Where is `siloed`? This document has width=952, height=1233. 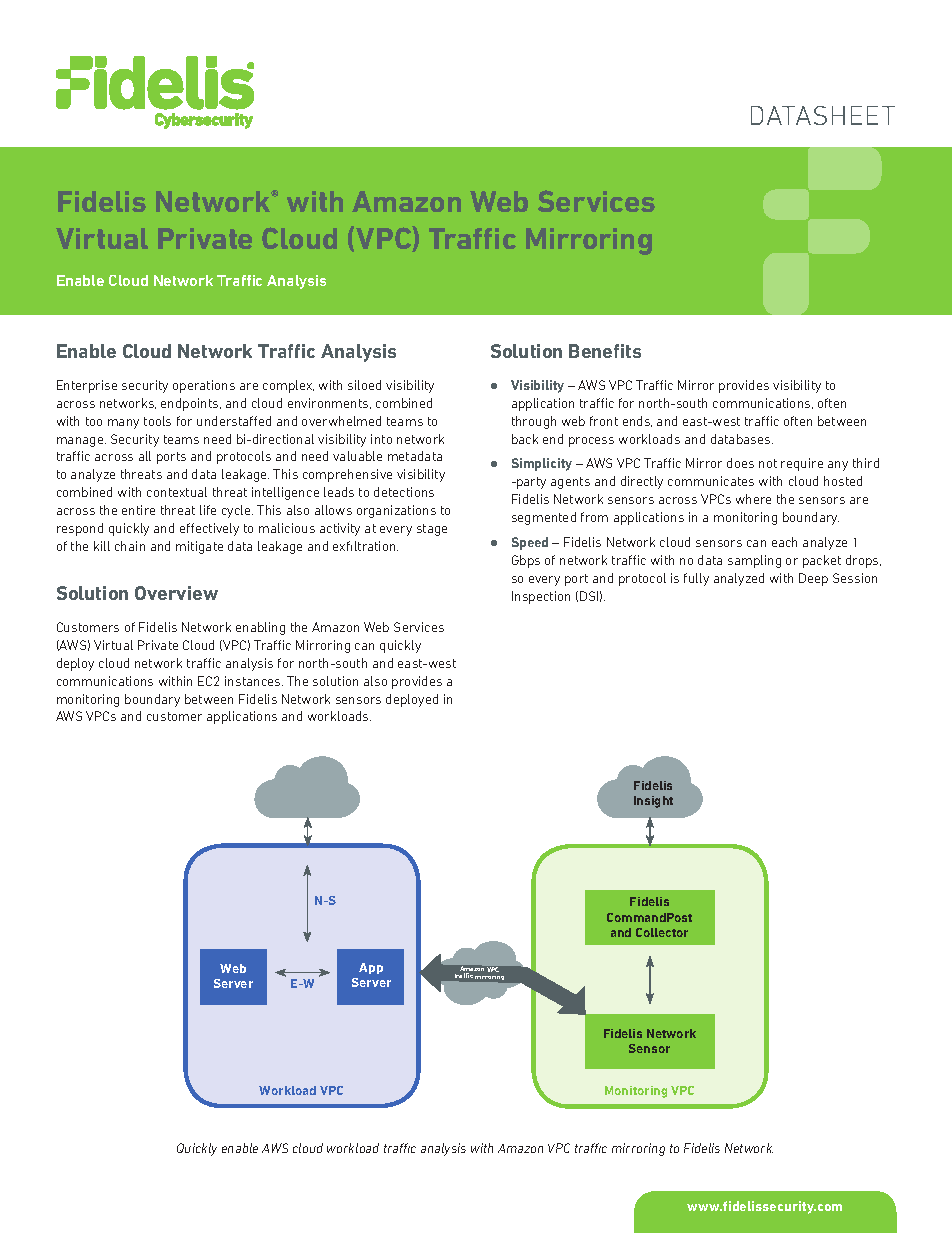 siloed is located at coordinates (364, 385).
